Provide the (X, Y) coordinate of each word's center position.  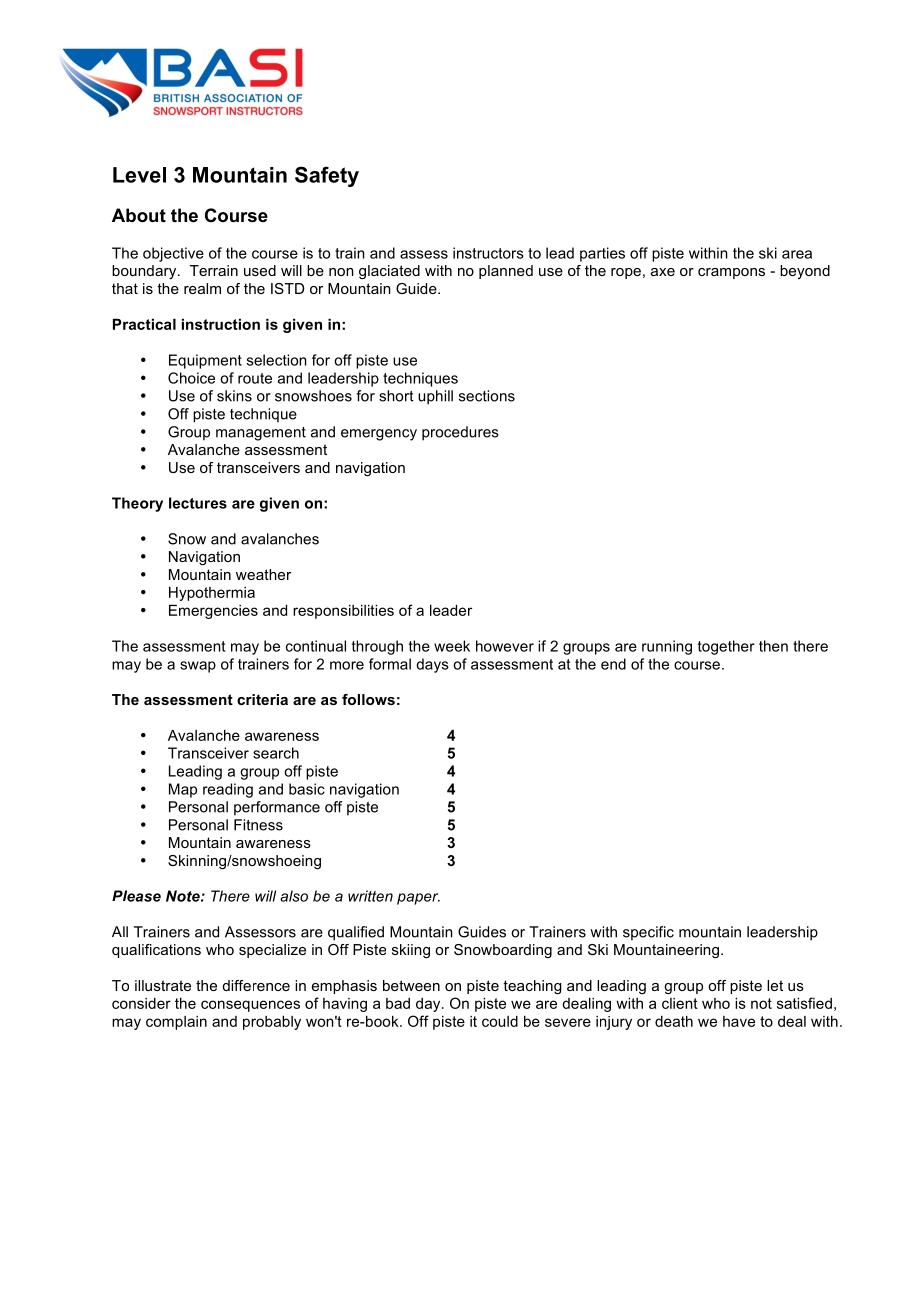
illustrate (163, 985)
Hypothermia (212, 594)
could (500, 1021)
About (139, 215)
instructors (488, 253)
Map (183, 790)
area (797, 254)
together (726, 647)
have (739, 1021)
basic (307, 789)
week (452, 646)
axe (663, 272)
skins (234, 396)
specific (648, 933)
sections (487, 396)
